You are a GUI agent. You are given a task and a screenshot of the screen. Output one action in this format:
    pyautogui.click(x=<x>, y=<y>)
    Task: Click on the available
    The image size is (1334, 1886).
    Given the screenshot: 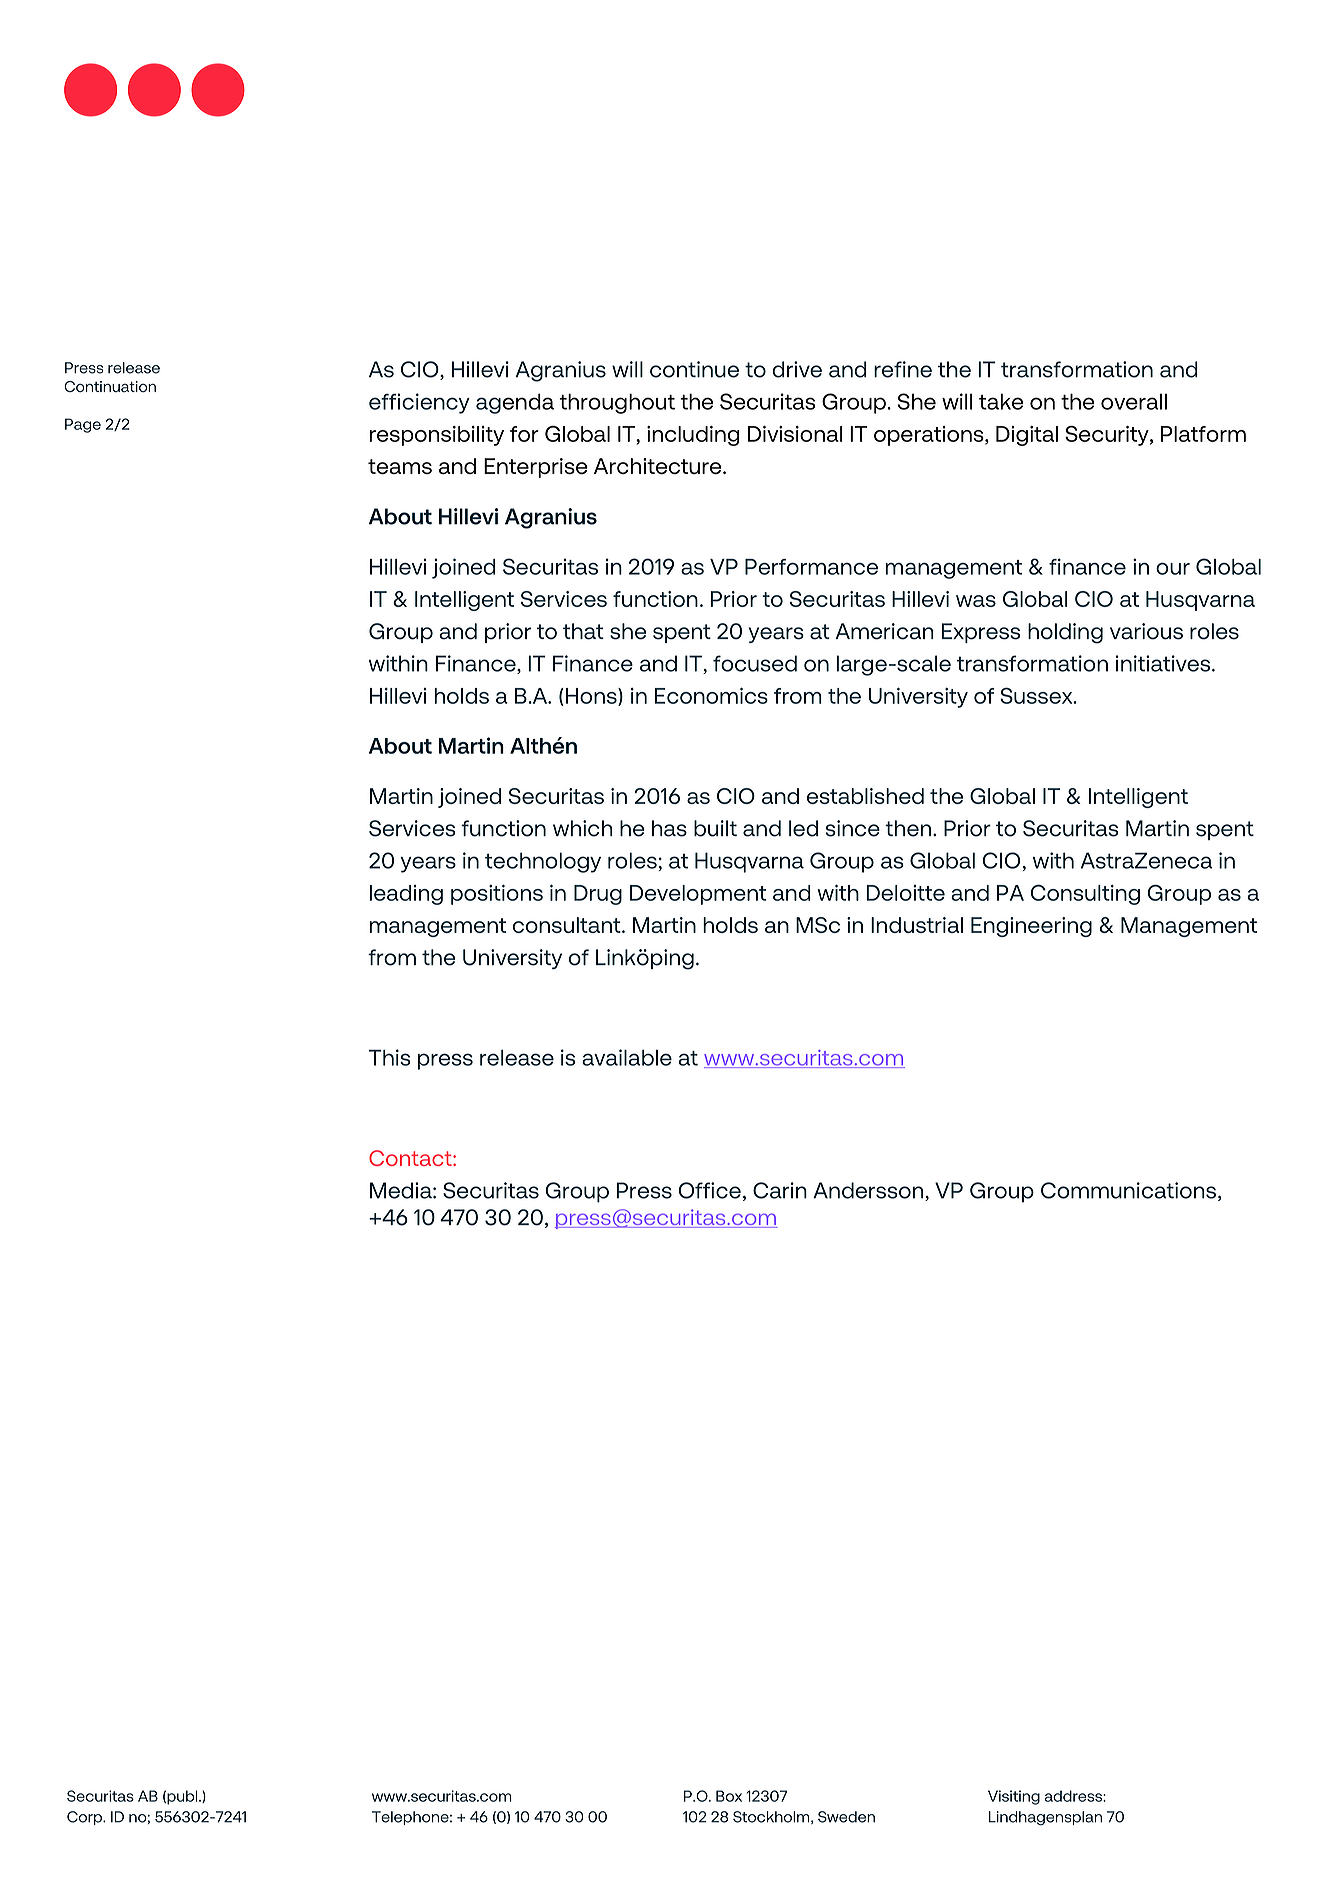 What is the action you would take?
    pyautogui.click(x=627, y=1057)
